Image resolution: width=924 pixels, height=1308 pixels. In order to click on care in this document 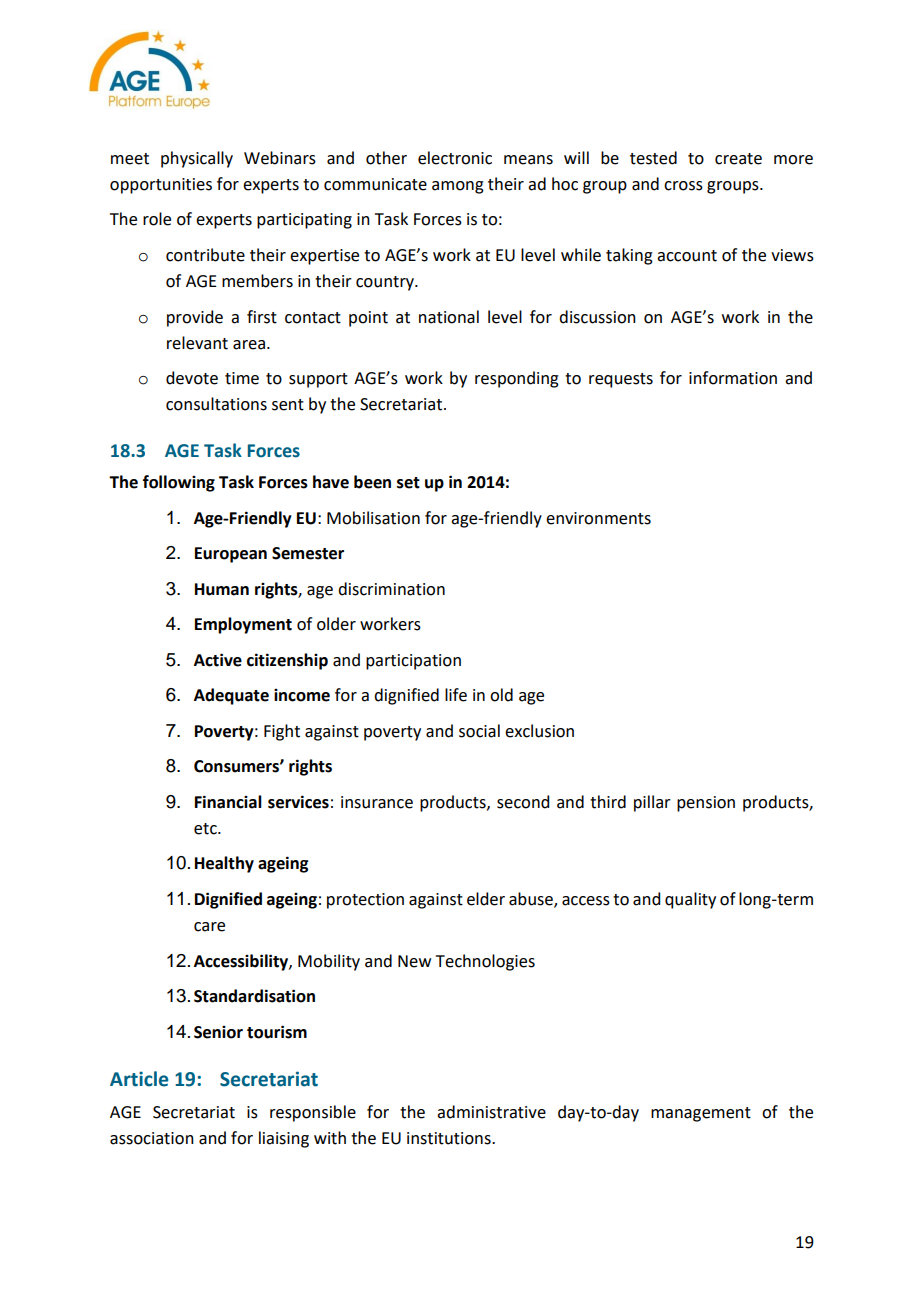, I will do `click(209, 927)`.
